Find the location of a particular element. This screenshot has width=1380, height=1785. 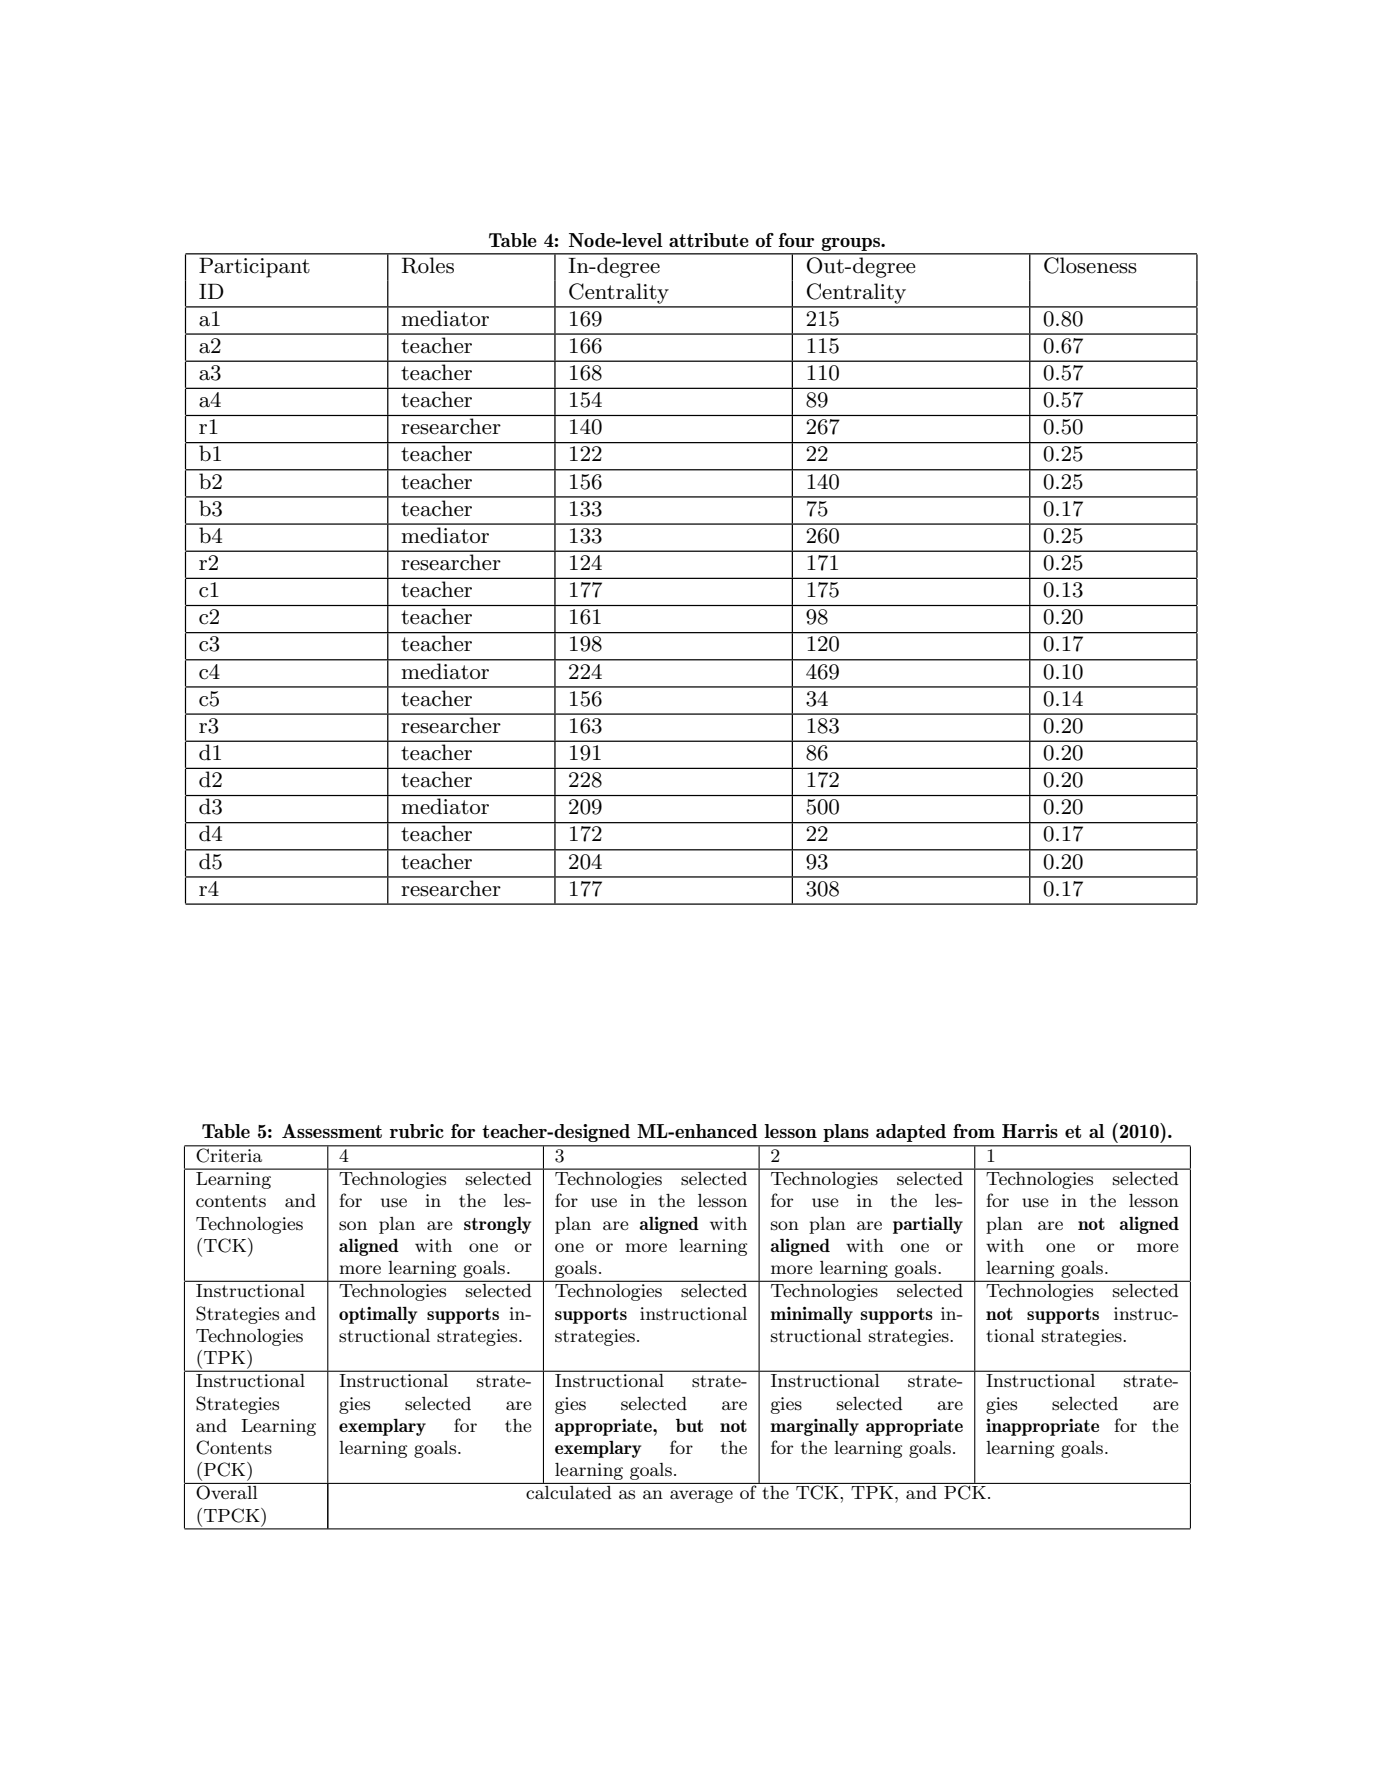

attribute is located at coordinates (709, 240).
